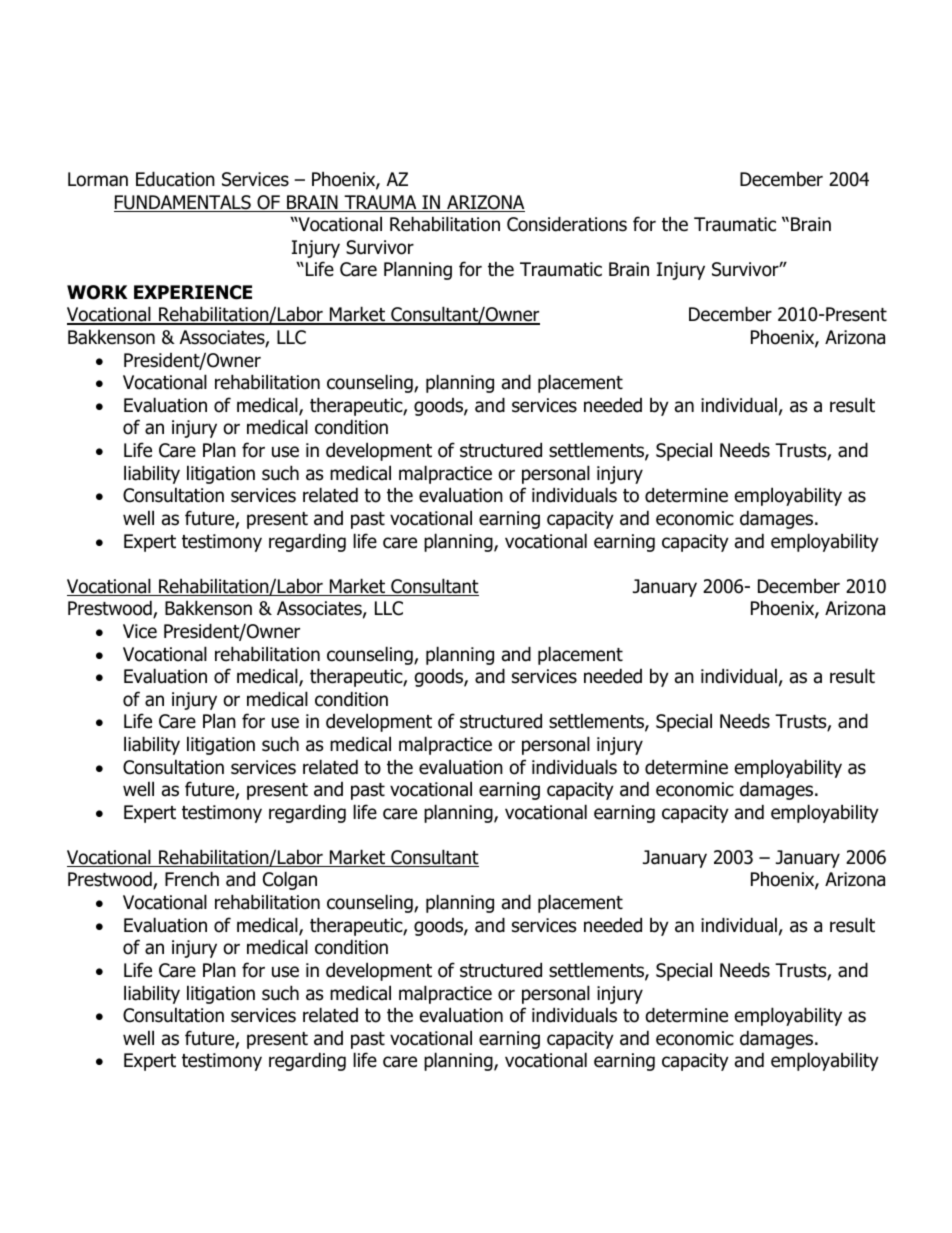  Describe the element at coordinates (567, 224) in the screenshot. I see `Considerations` at that location.
